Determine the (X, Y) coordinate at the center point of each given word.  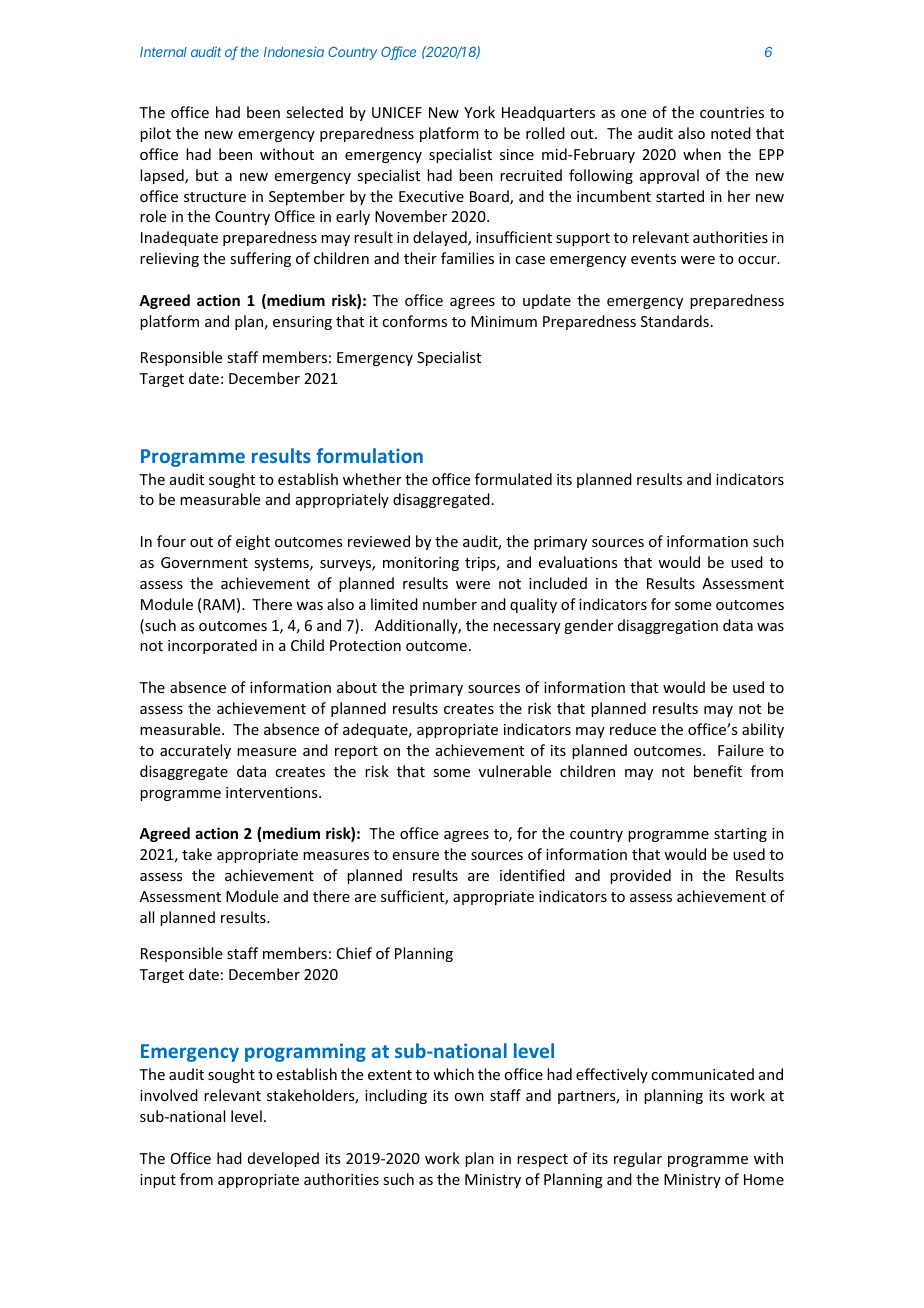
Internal (163, 52)
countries (732, 112)
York (479, 112)
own (469, 1097)
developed (283, 1159)
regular (638, 1159)
